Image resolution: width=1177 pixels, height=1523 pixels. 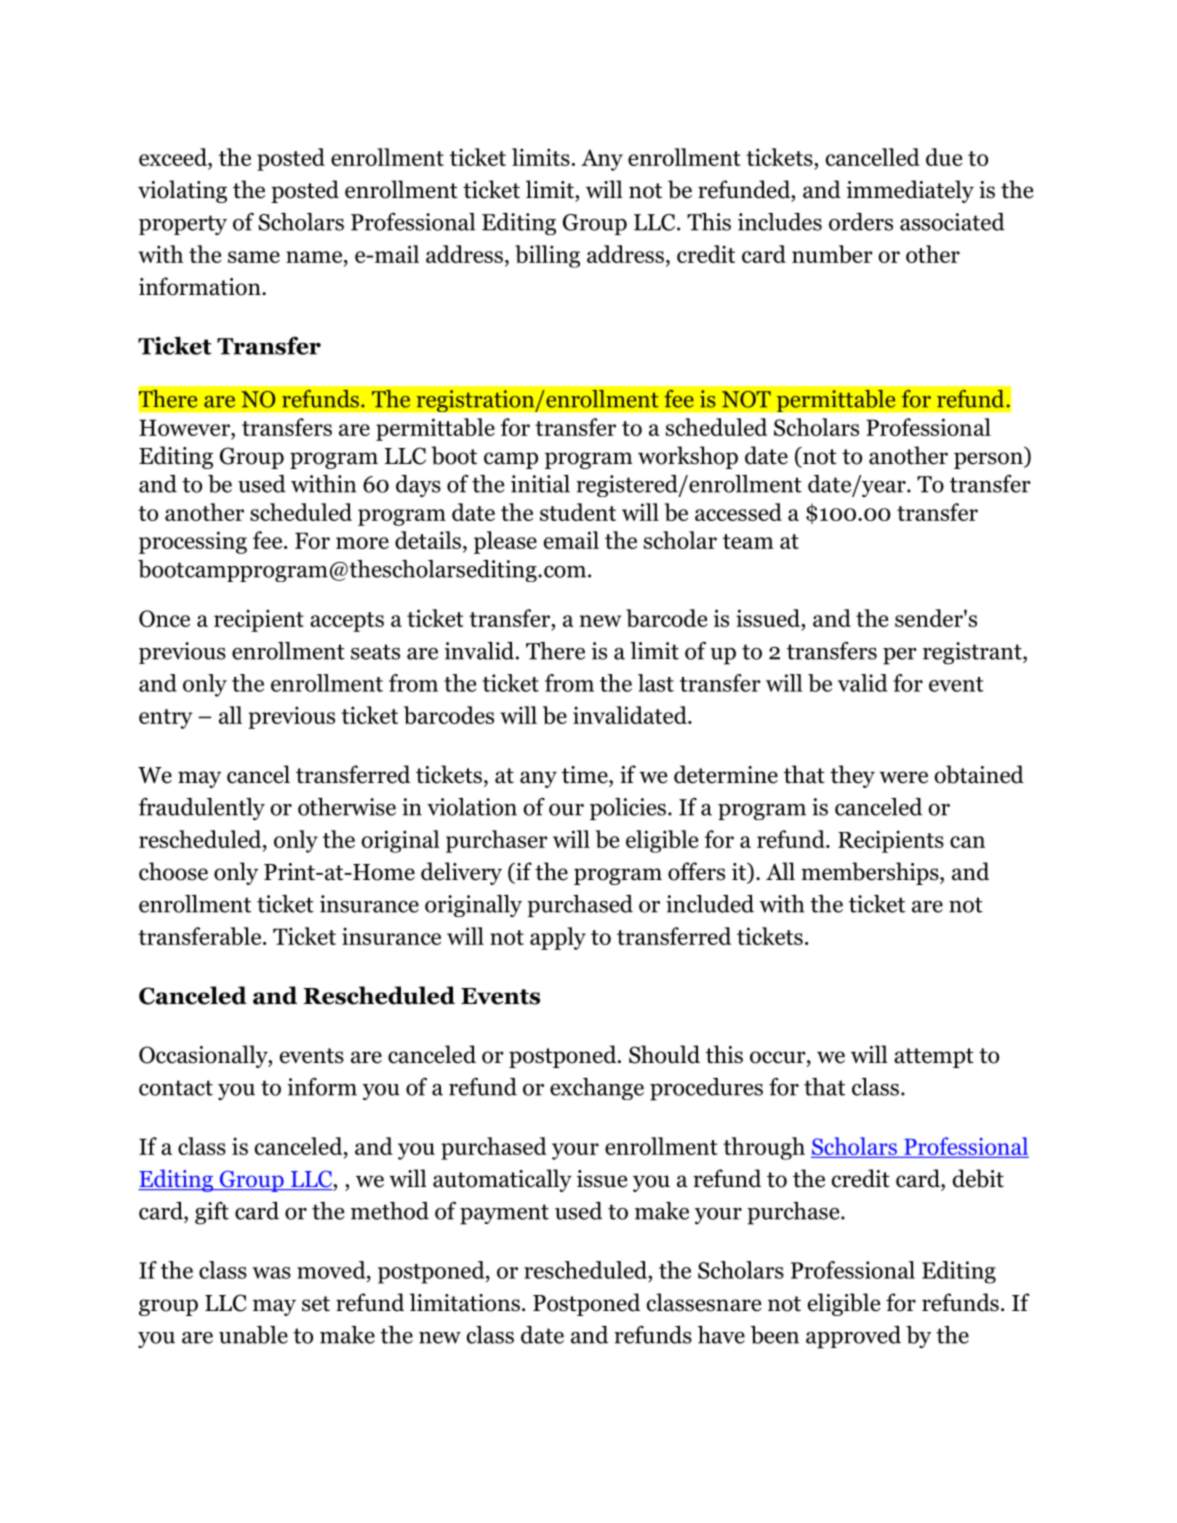 I want to click on processing, so click(x=193, y=542).
